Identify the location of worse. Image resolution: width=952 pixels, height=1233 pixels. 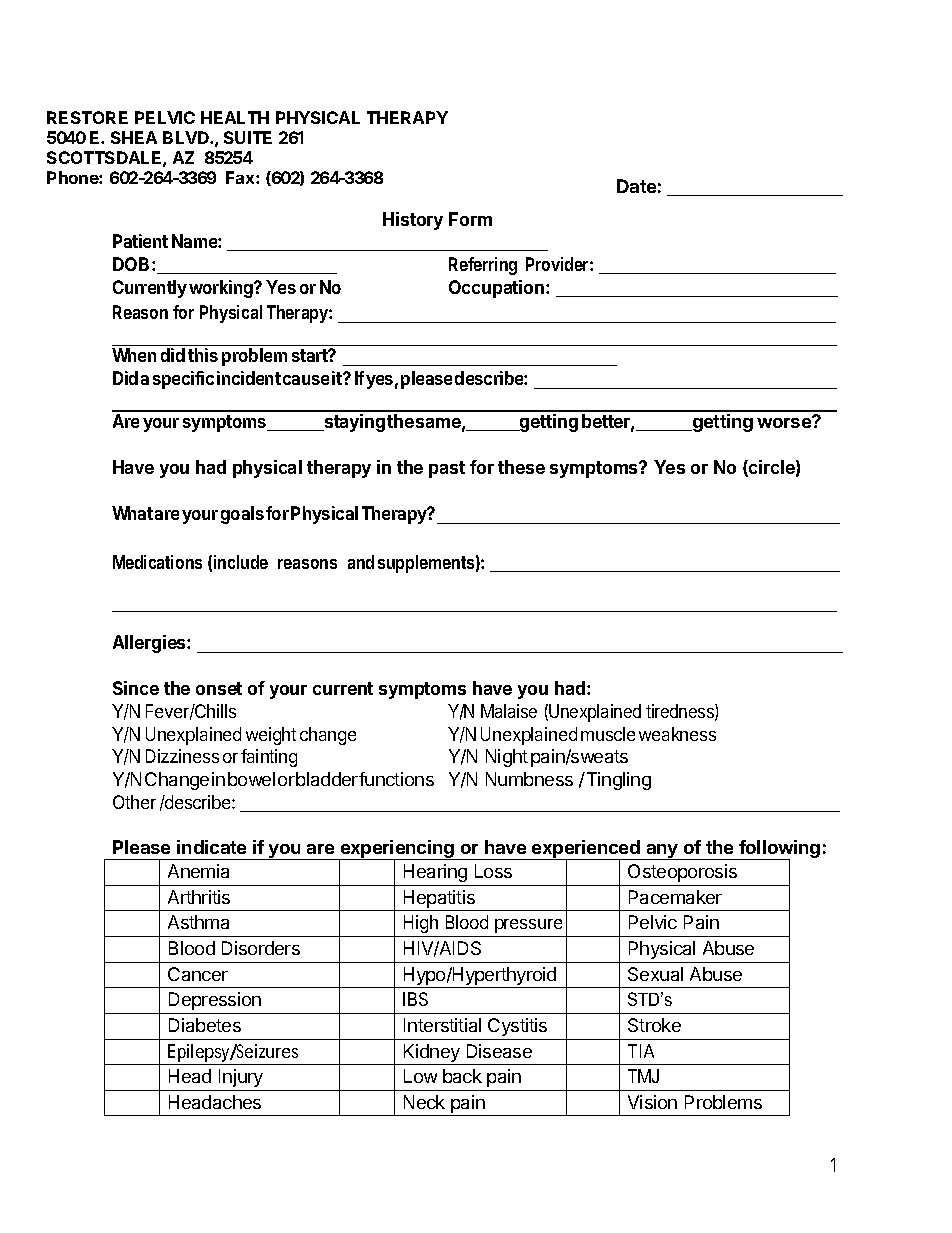
(785, 422).
